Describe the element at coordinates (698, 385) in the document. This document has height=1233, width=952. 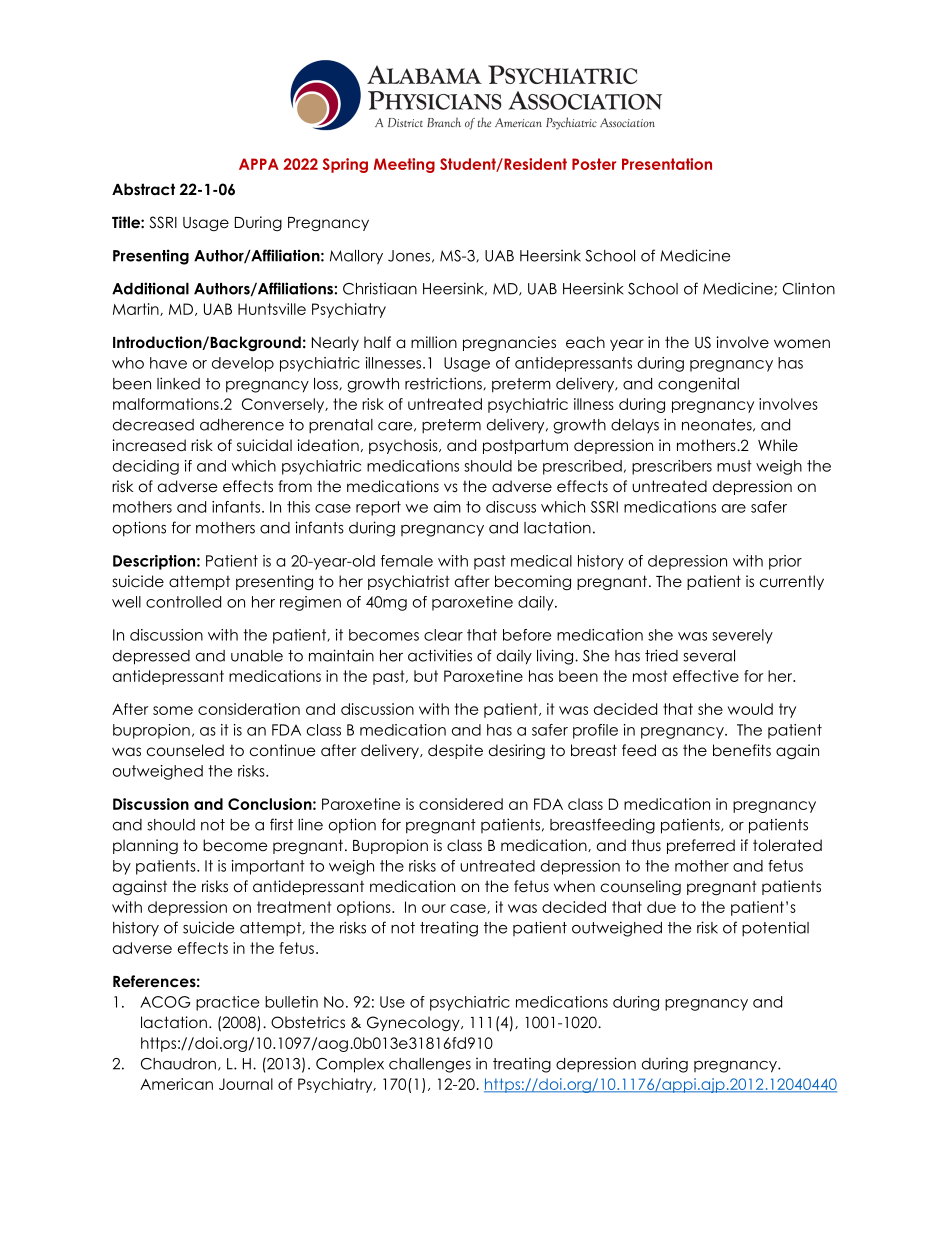
I see `congenital` at that location.
